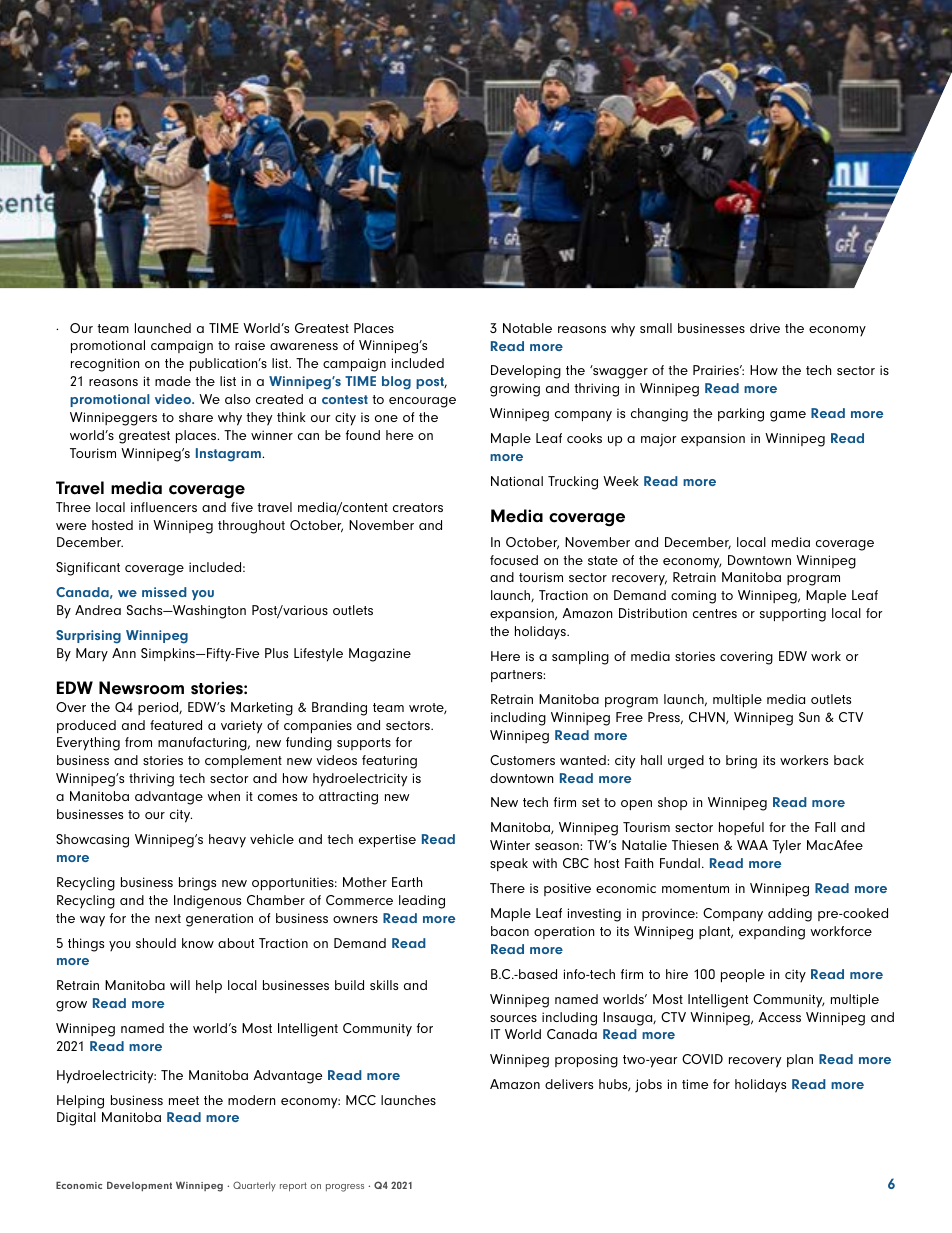  I want to click on Development, so click(139, 1186).
